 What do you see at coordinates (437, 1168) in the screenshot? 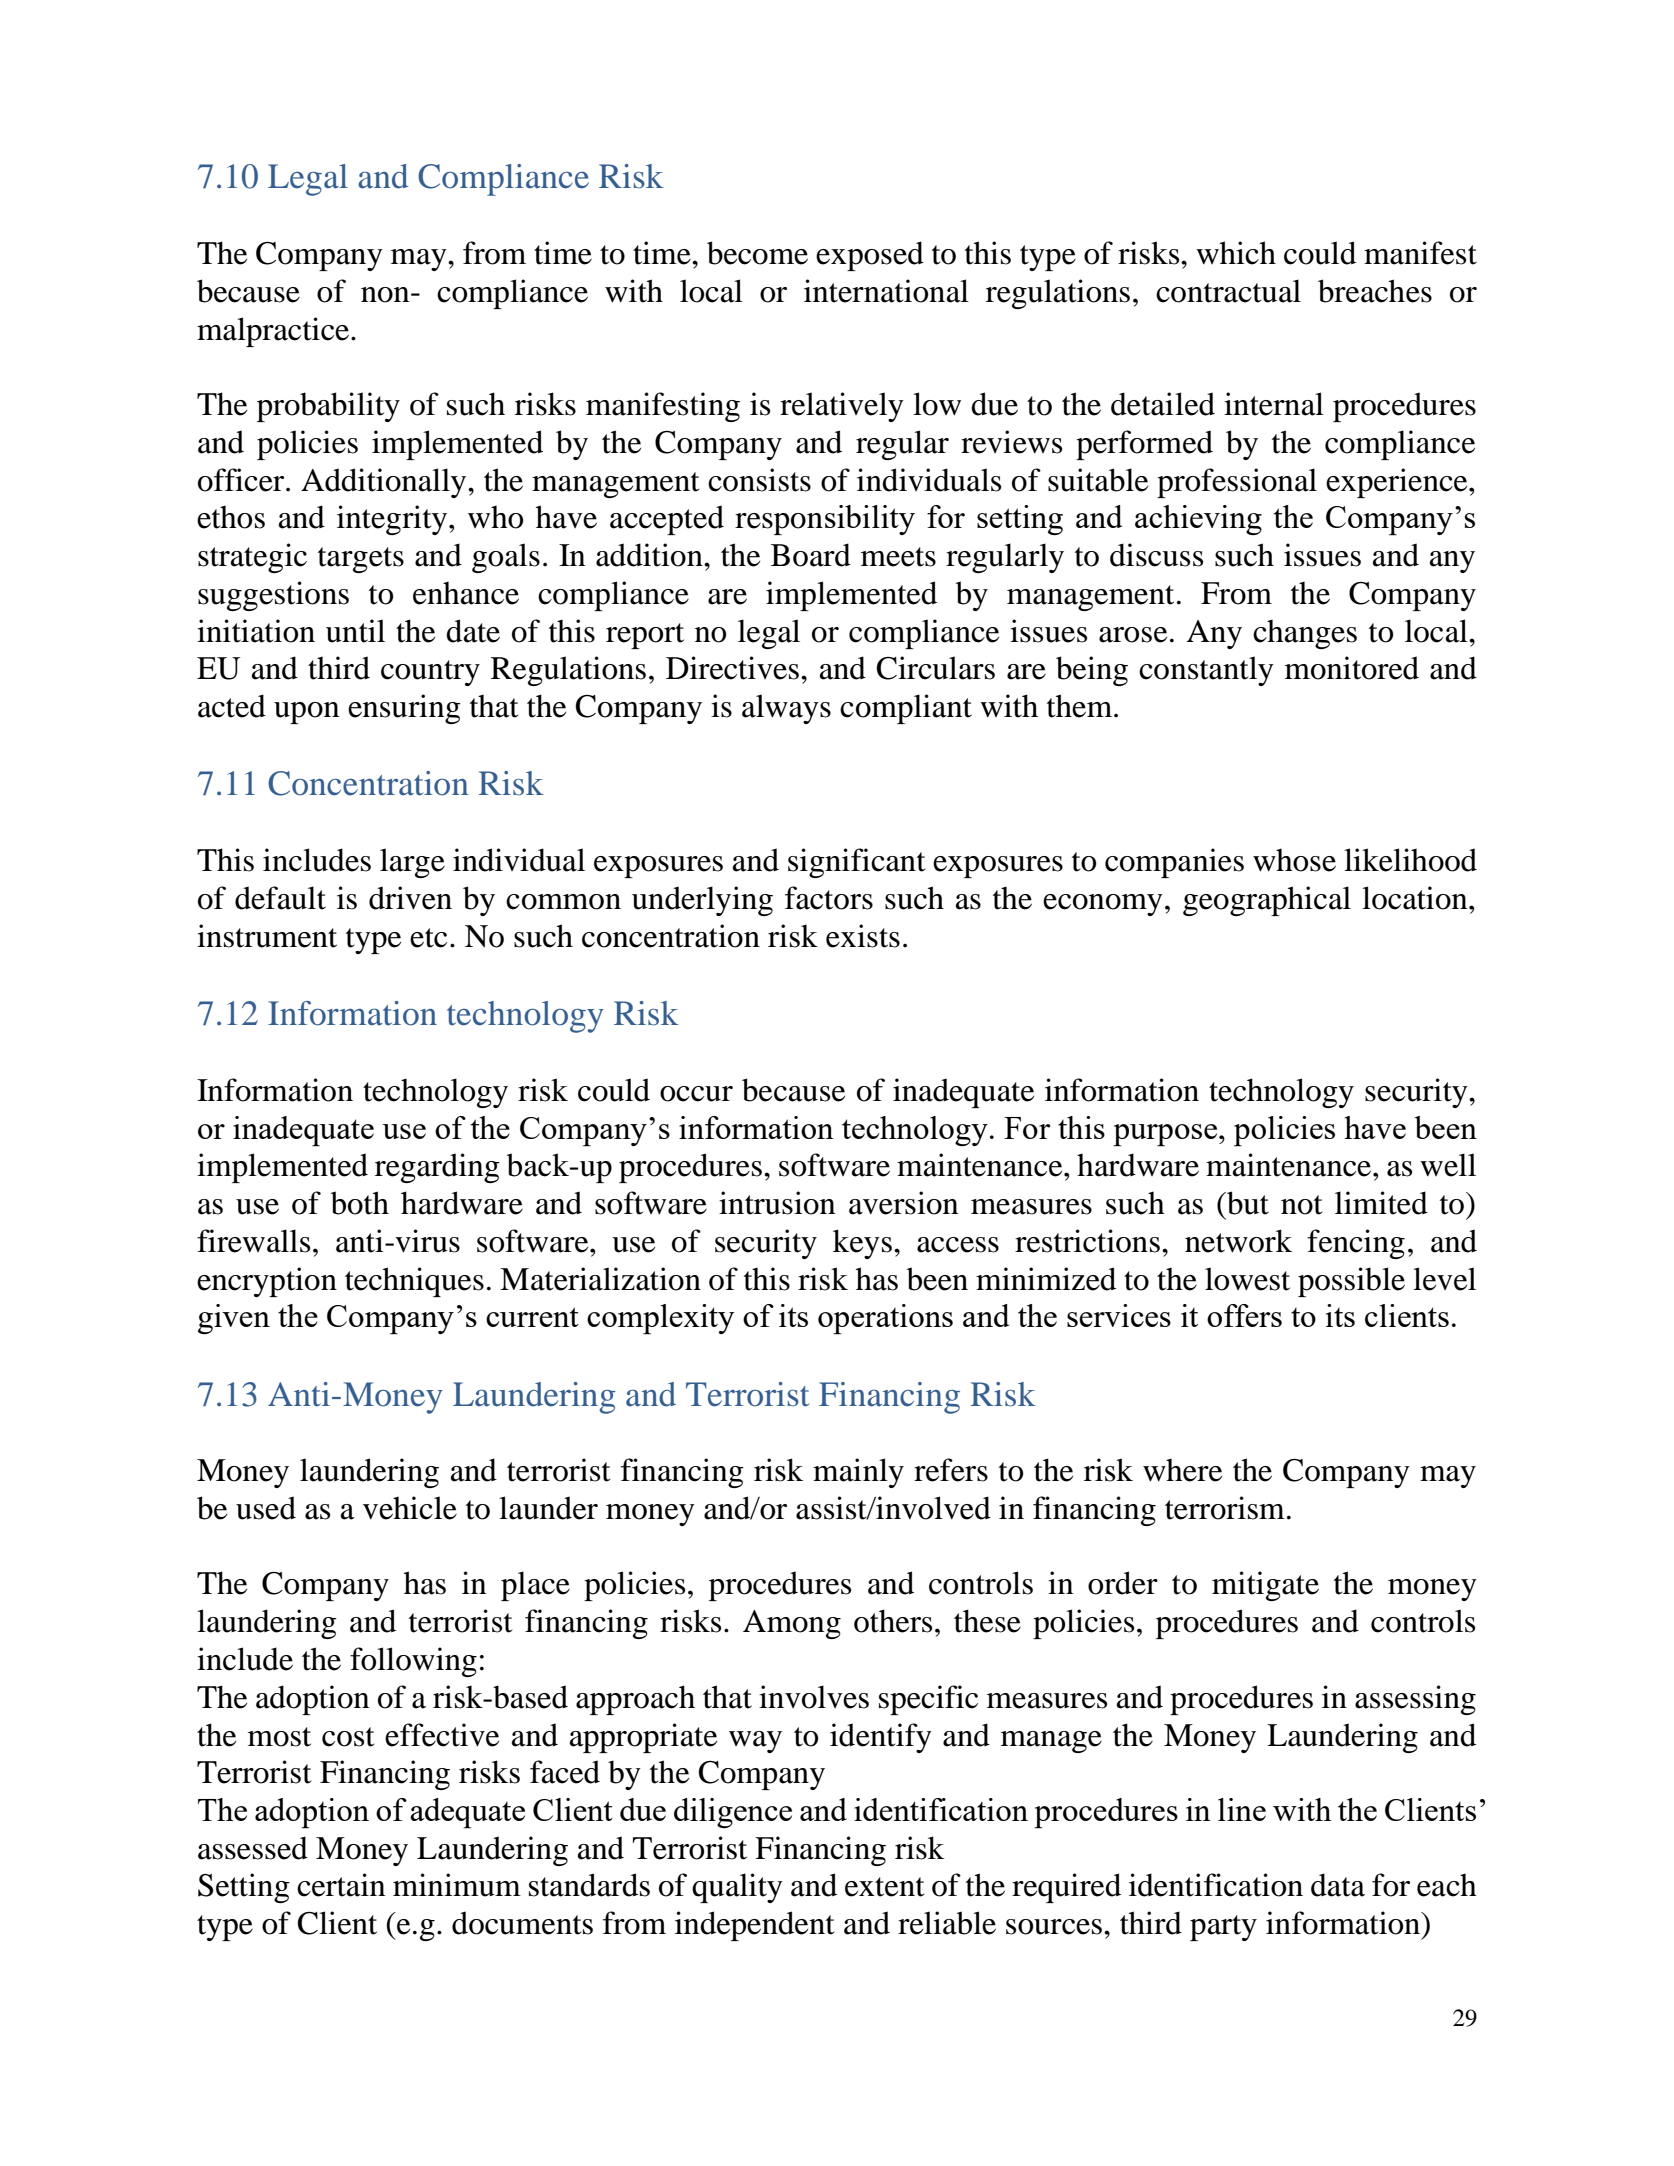
I see `regarding` at bounding box center [437, 1168].
